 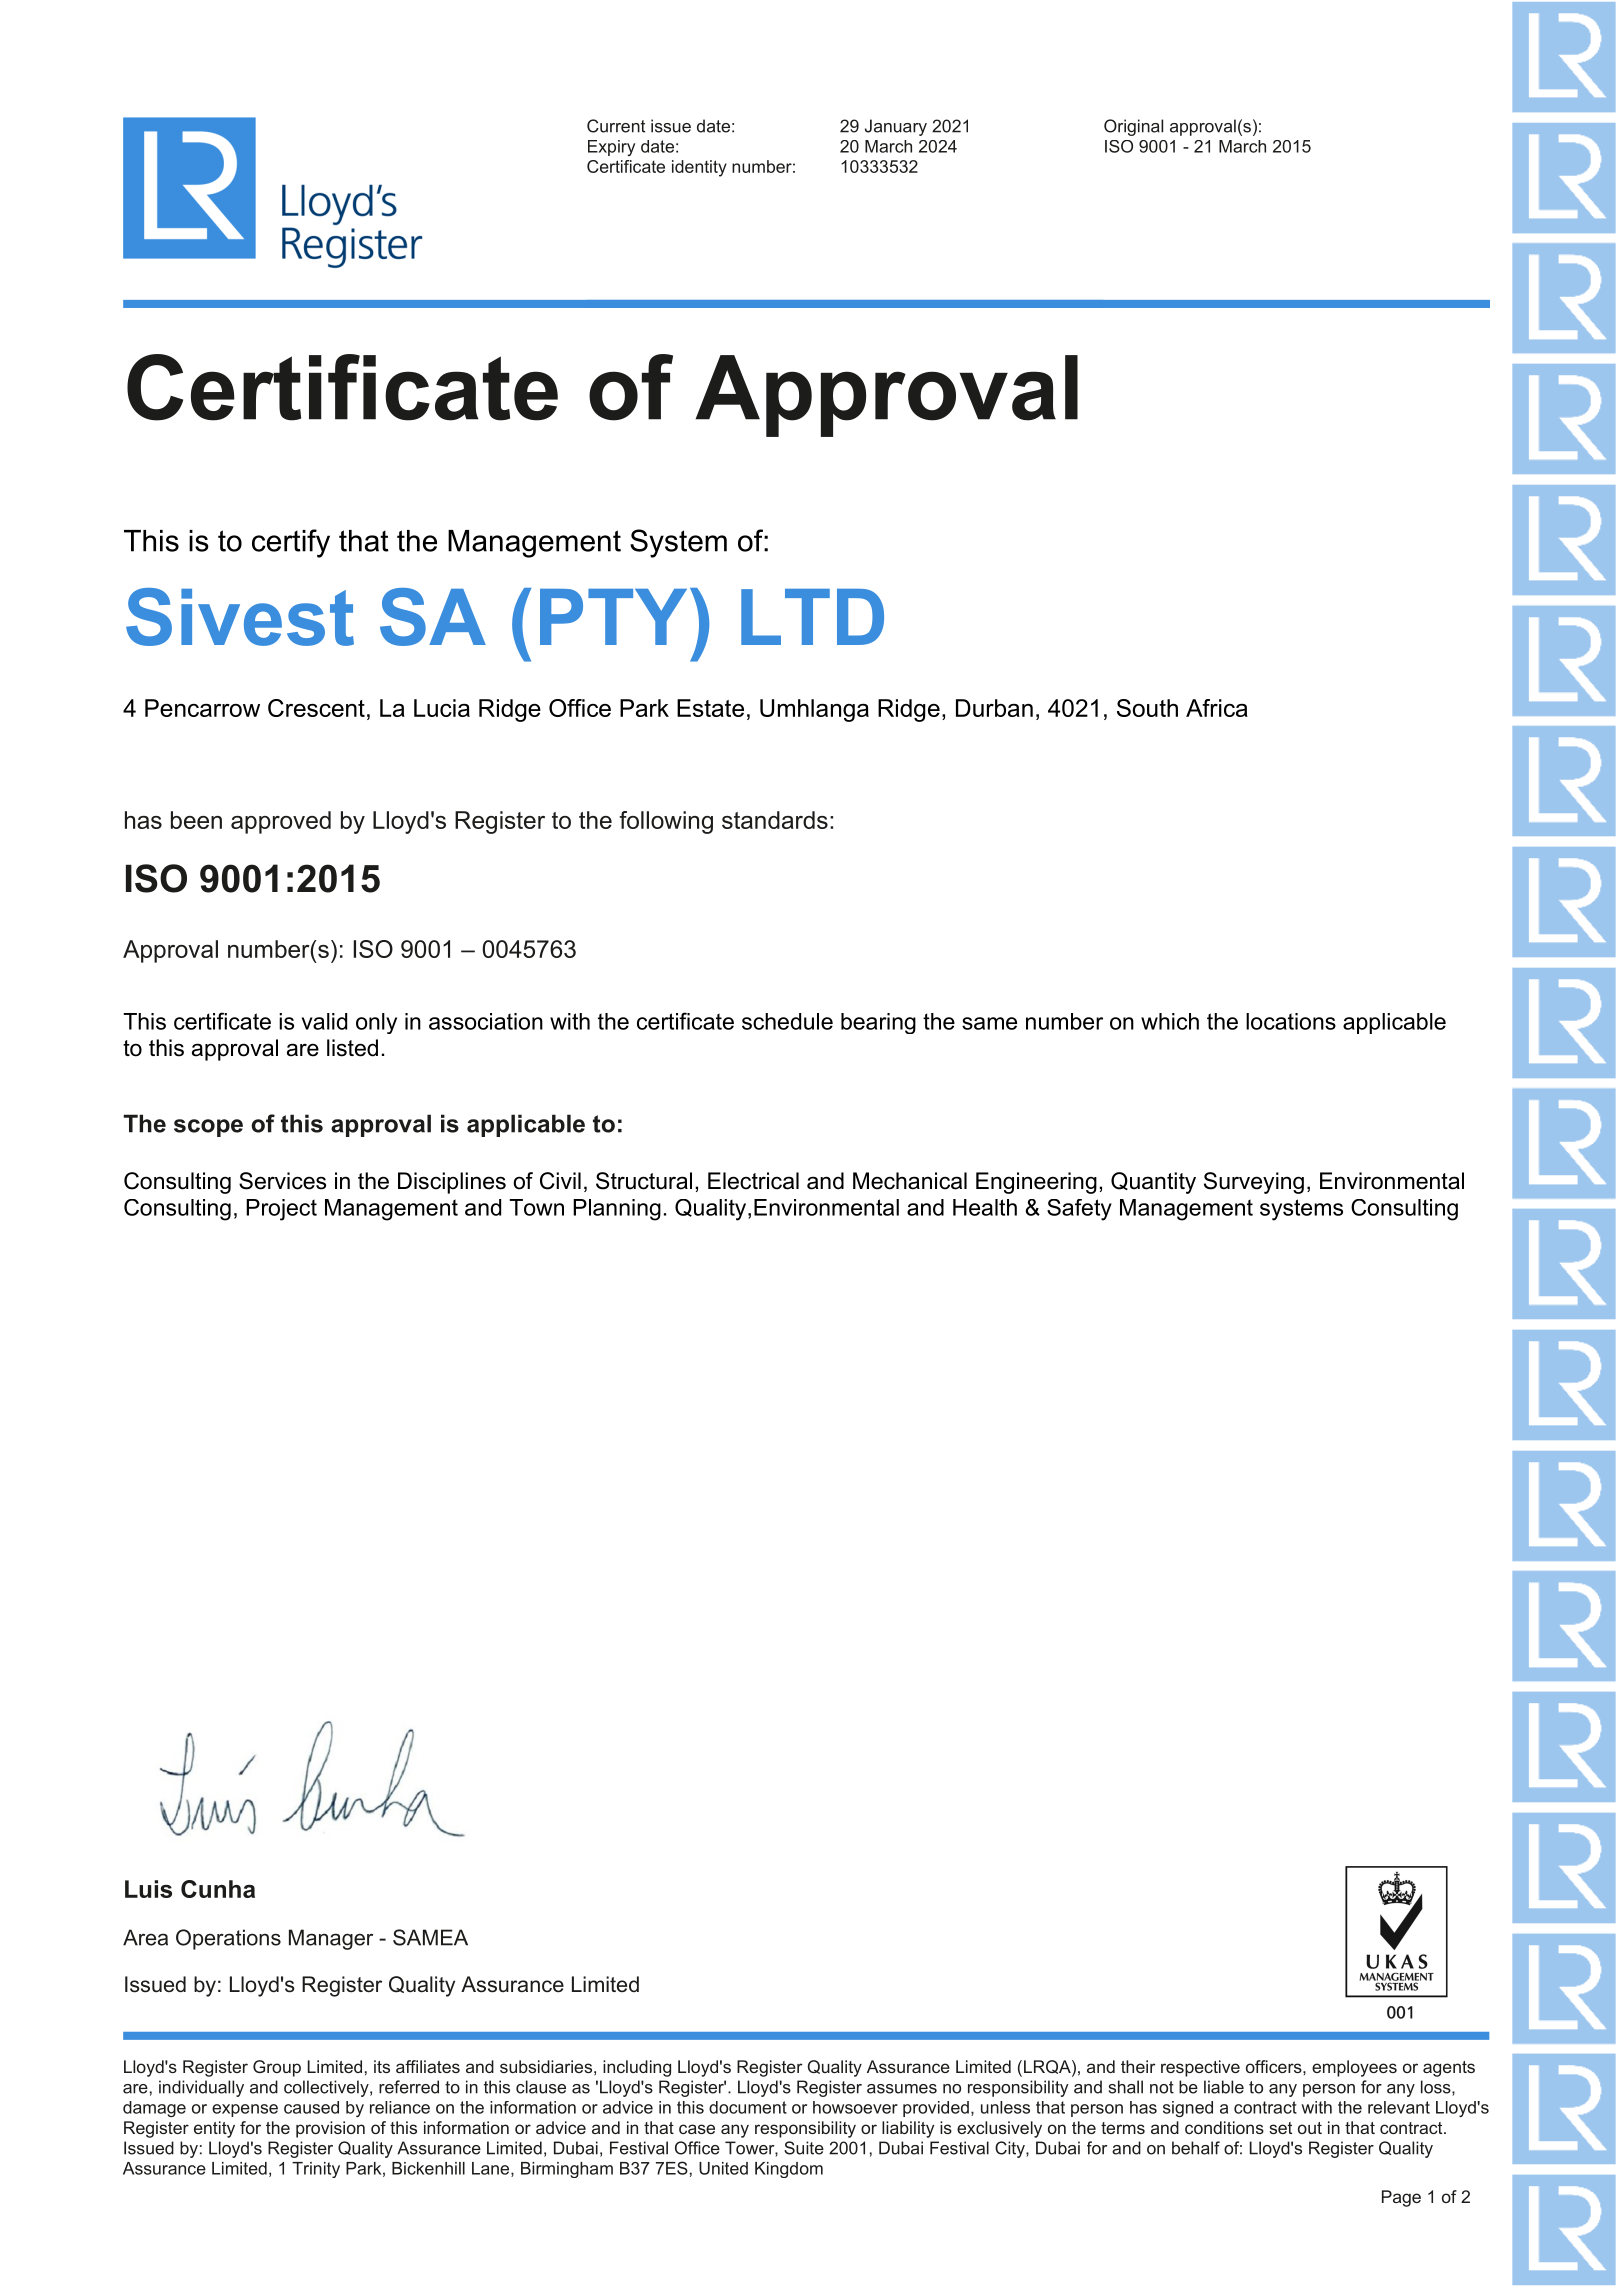 What do you see at coordinates (281, 1210) in the screenshot?
I see `Project` at bounding box center [281, 1210].
